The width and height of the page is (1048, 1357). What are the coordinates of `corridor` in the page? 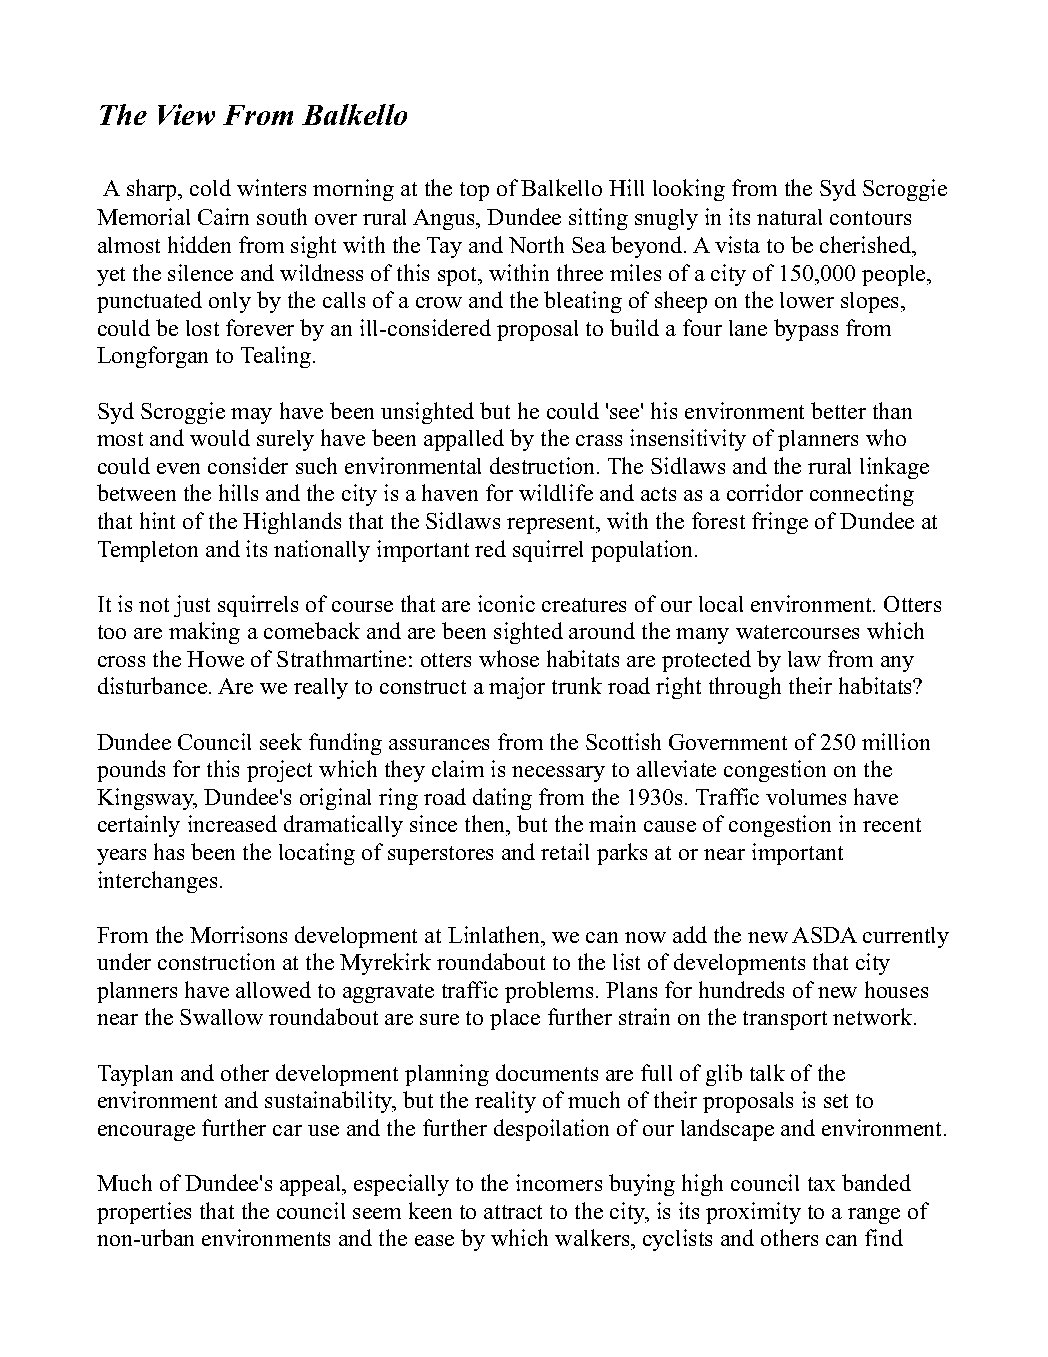 It's located at (765, 492).
